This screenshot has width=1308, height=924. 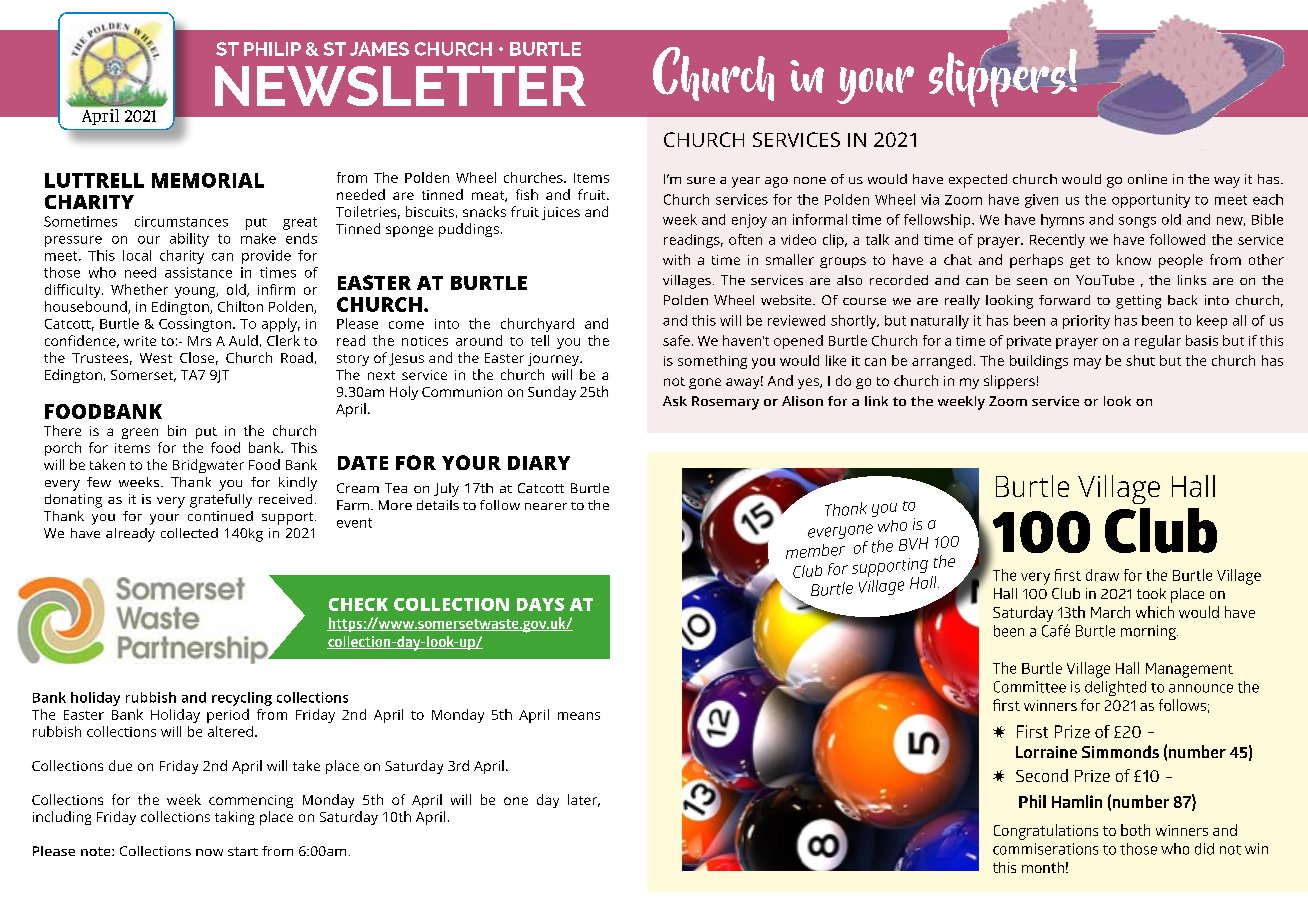 What do you see at coordinates (243, 851) in the screenshot?
I see `start` at bounding box center [243, 851].
